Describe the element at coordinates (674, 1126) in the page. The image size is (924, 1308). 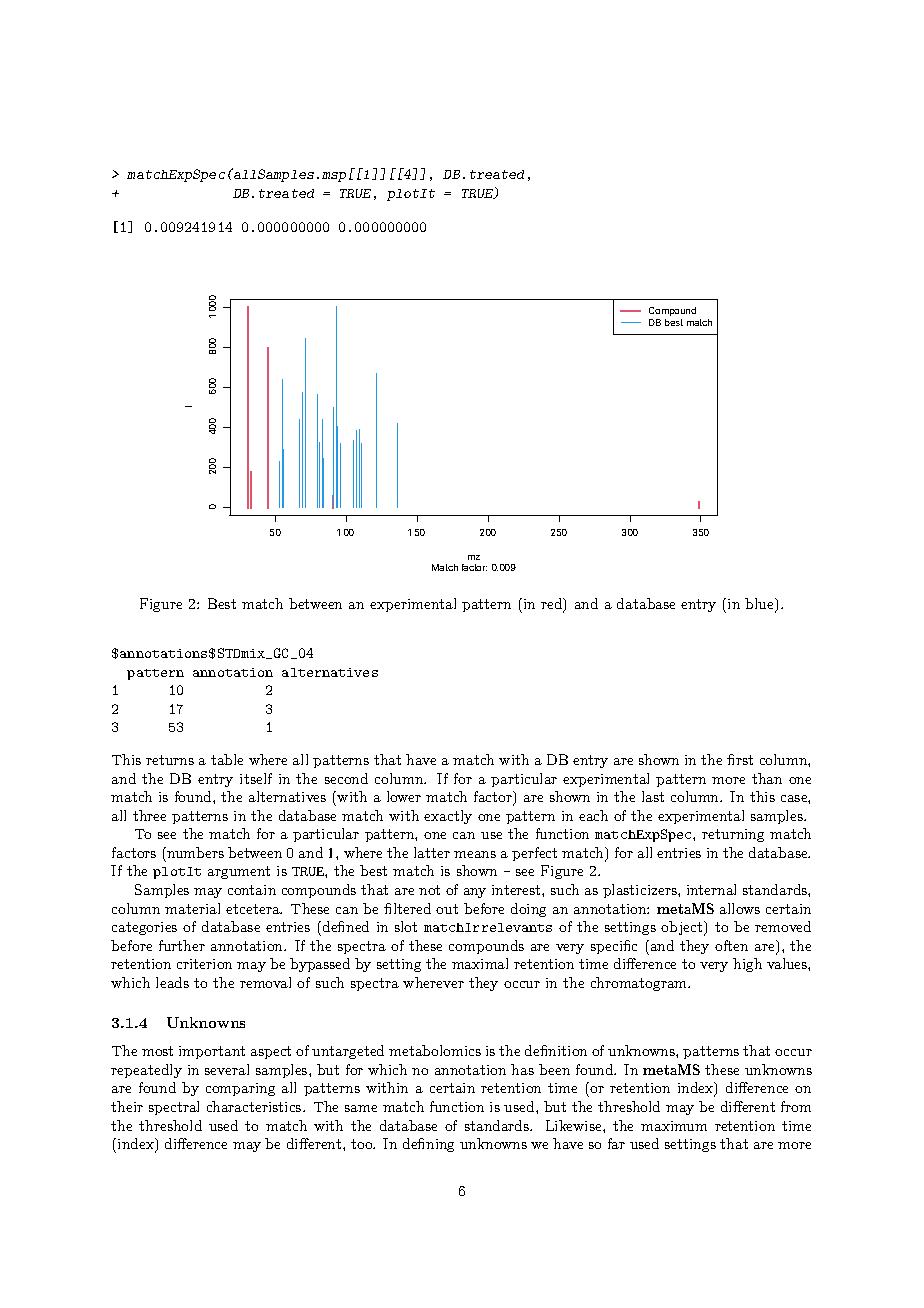
I see `maximum` at that location.
